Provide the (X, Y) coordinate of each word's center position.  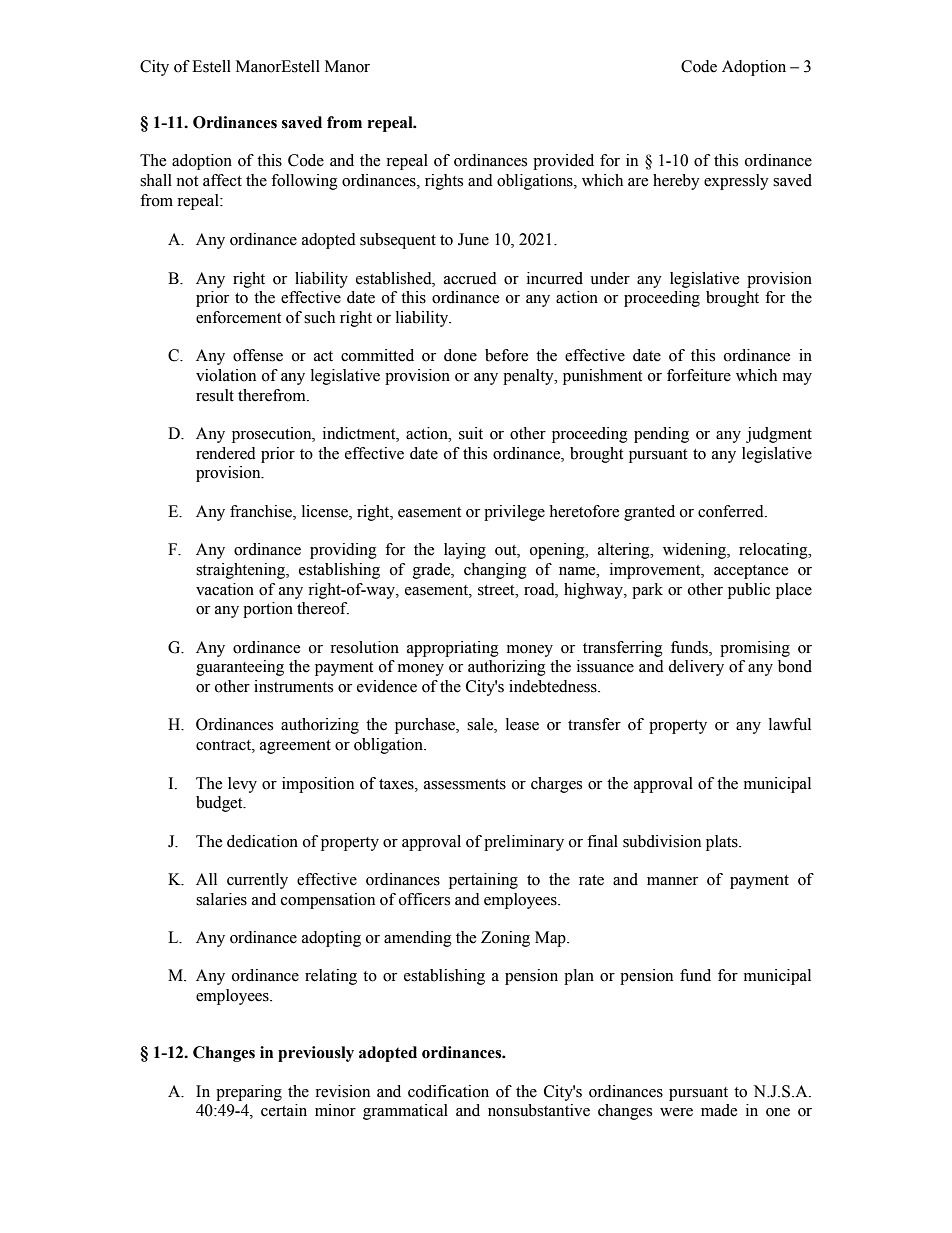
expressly (736, 182)
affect (222, 180)
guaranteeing (240, 668)
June (473, 239)
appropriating (453, 649)
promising (755, 649)
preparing (249, 1093)
